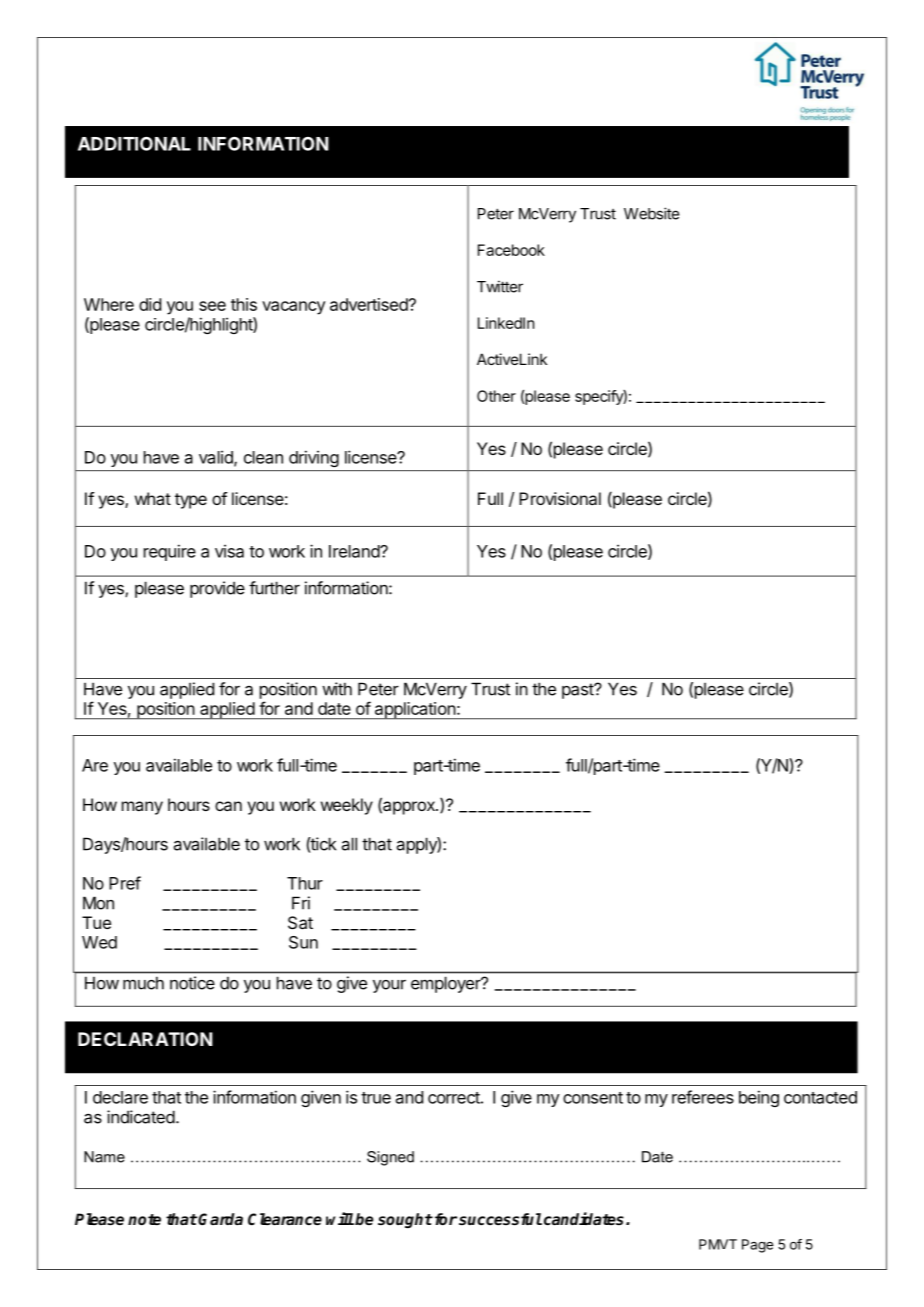 The height and width of the image is (1307, 924). Describe the element at coordinates (578, 691) in the image. I see `past` at that location.
